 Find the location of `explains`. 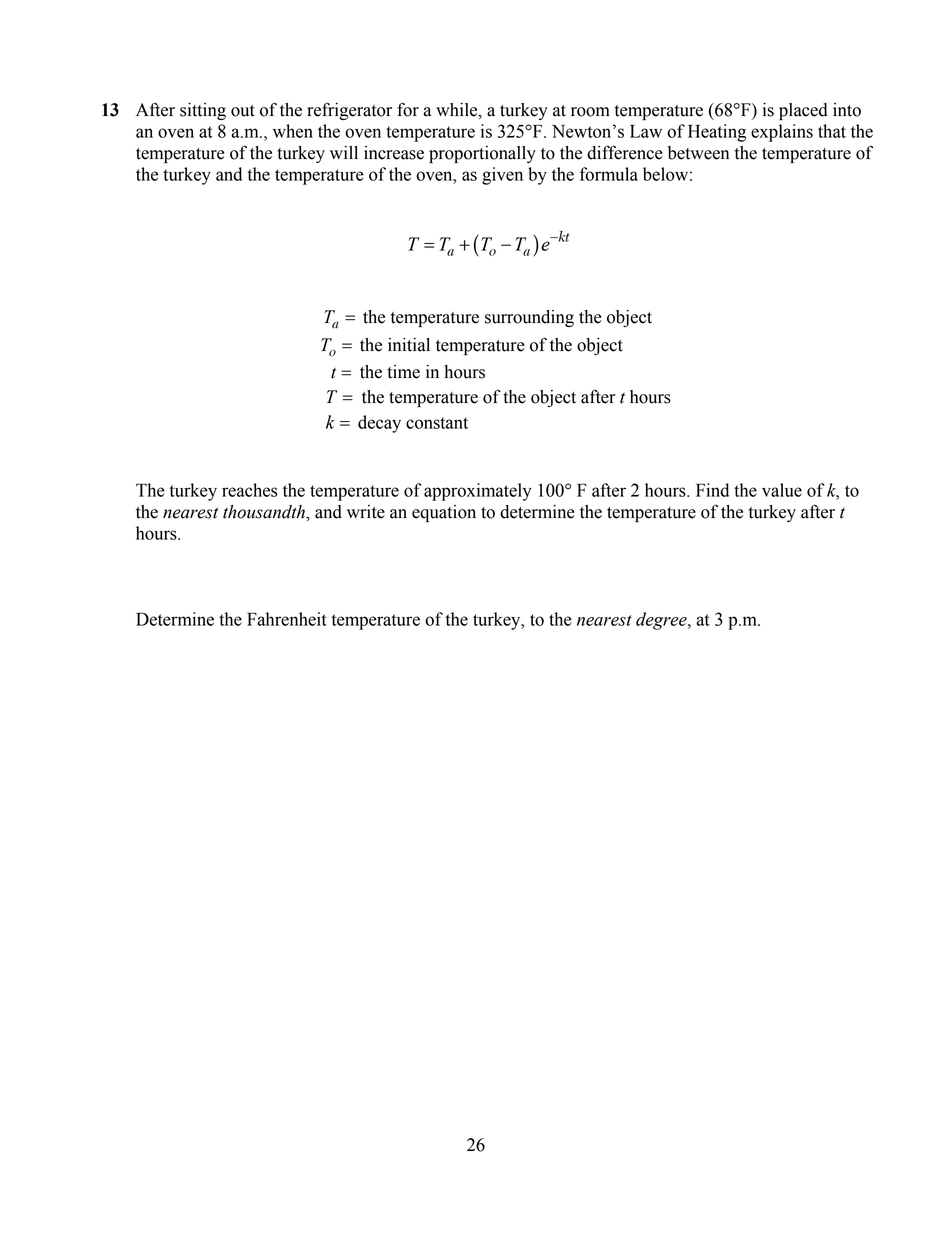

explains is located at coordinates (782, 133).
